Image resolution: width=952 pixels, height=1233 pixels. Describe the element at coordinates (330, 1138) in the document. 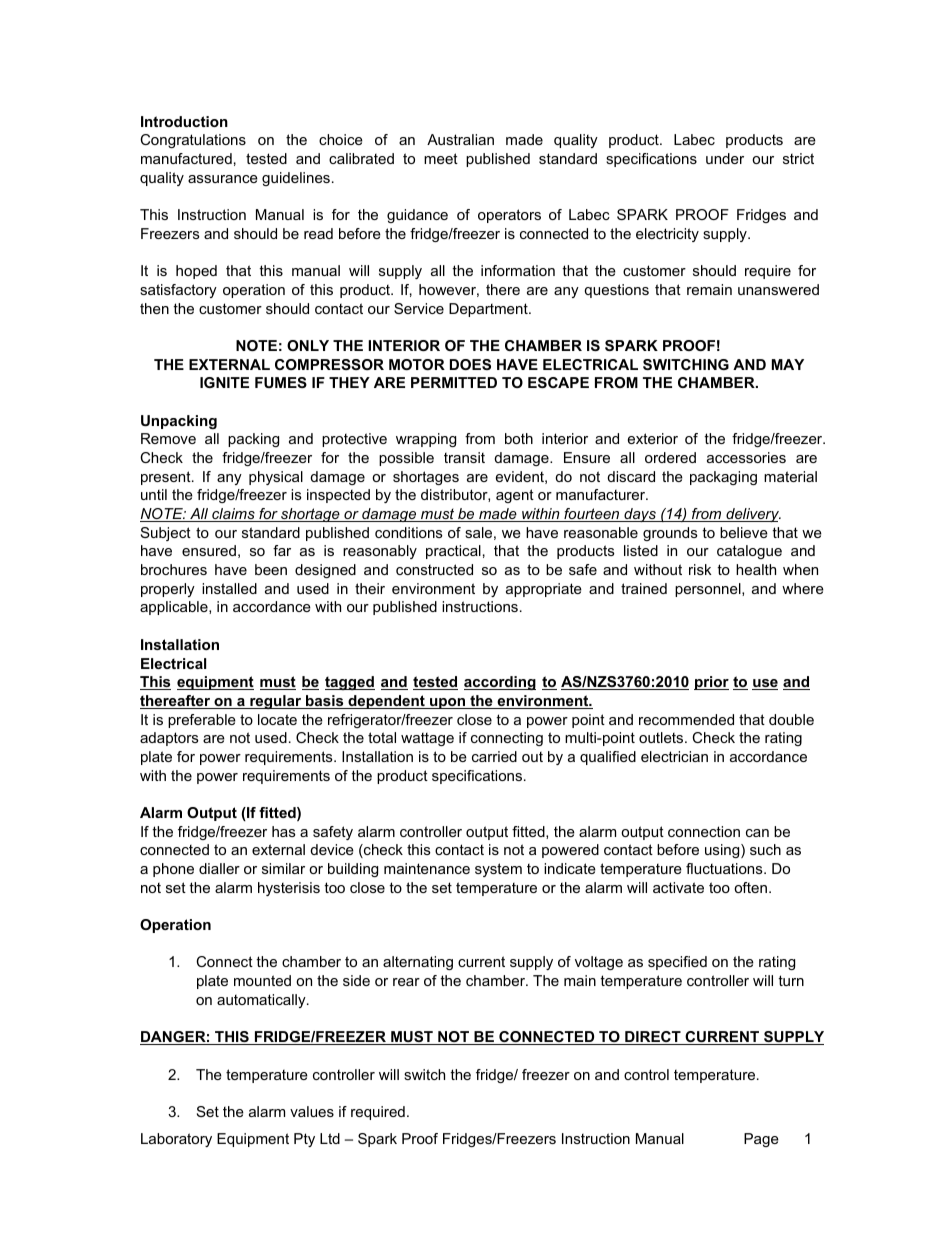

I see `Ltd` at that location.
